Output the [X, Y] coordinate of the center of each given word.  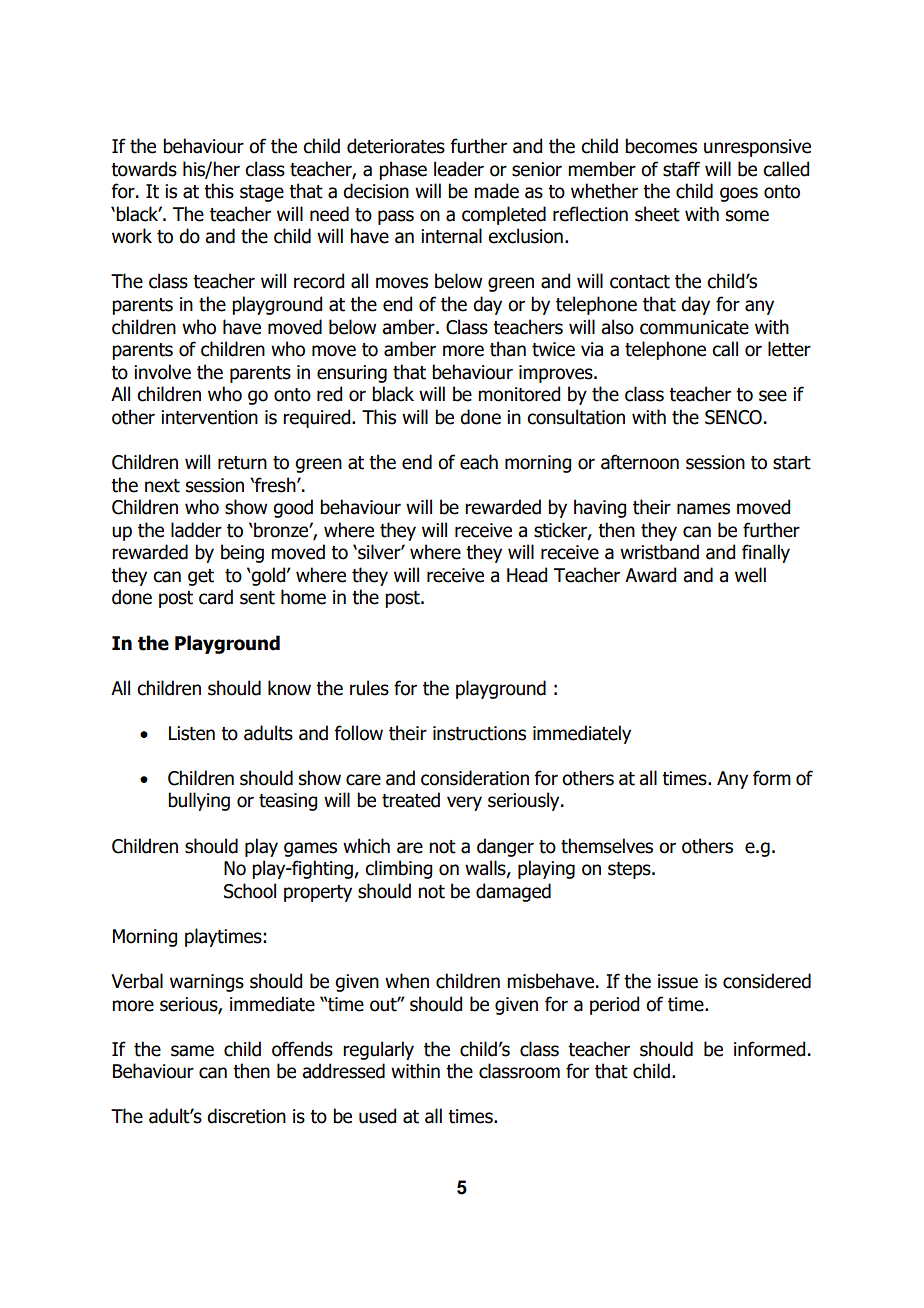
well [750, 575]
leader [459, 169]
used [377, 1116]
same [192, 1051]
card [216, 597]
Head [527, 575]
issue [678, 981]
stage [262, 193]
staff [681, 169]
